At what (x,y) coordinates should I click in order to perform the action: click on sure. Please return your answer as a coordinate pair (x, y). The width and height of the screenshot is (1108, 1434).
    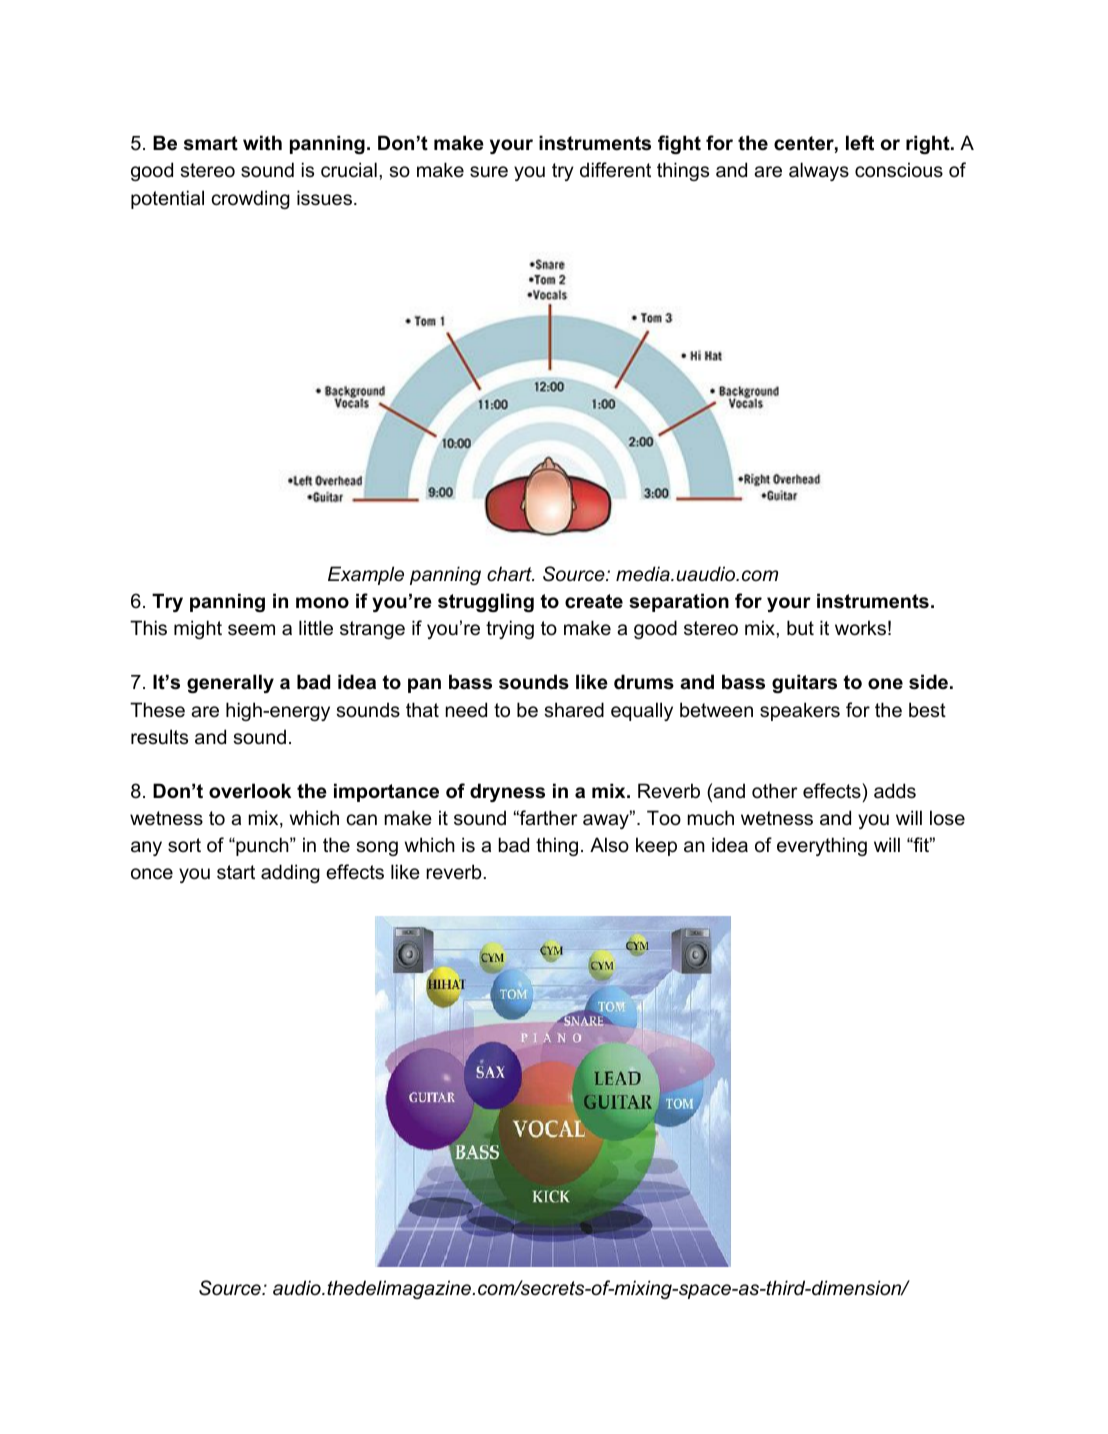
    Looking at the image, I should click on (489, 172).
